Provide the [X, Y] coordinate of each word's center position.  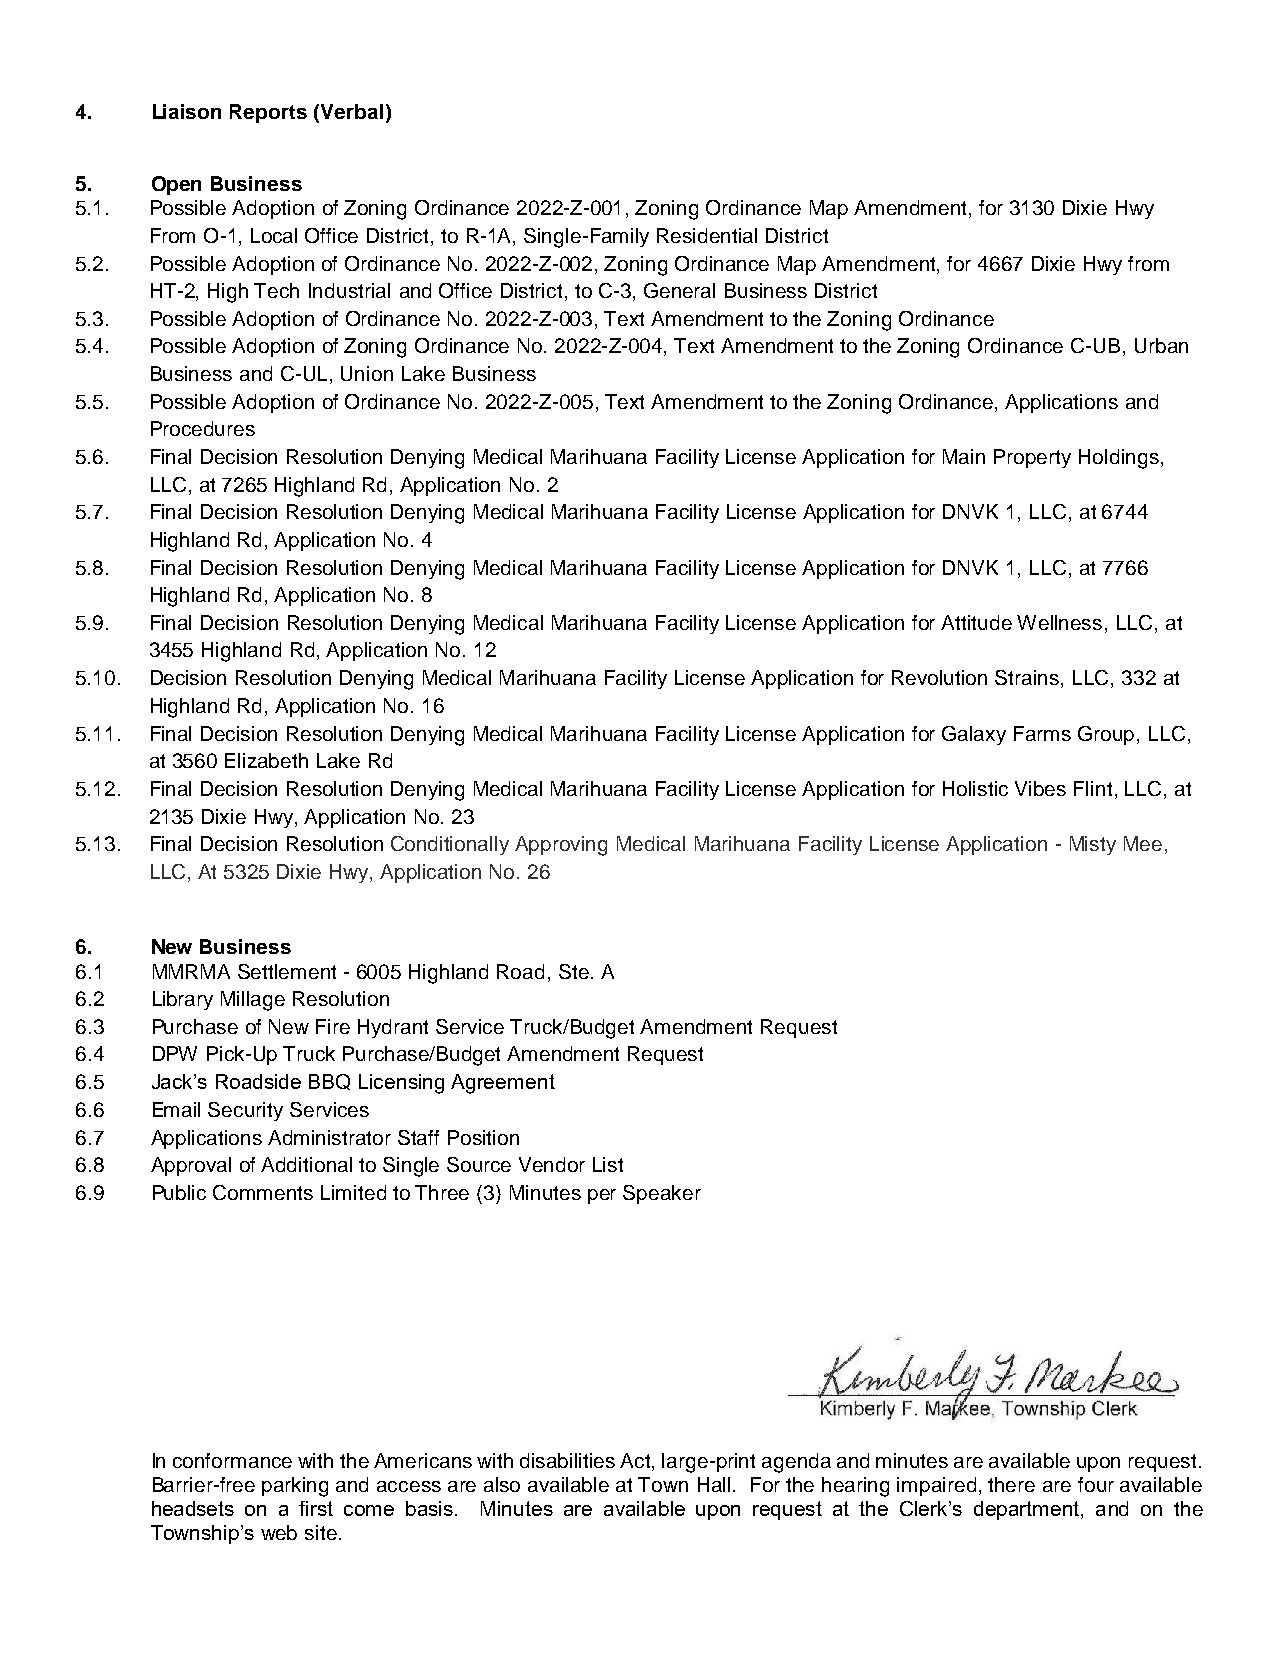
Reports [268, 113]
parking [295, 1487]
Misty [1093, 845]
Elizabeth [266, 760]
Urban [1161, 345]
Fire [333, 1026]
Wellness [1059, 622]
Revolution [939, 677]
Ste [574, 971]
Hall [716, 1484]
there [1011, 1484]
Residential [707, 235]
